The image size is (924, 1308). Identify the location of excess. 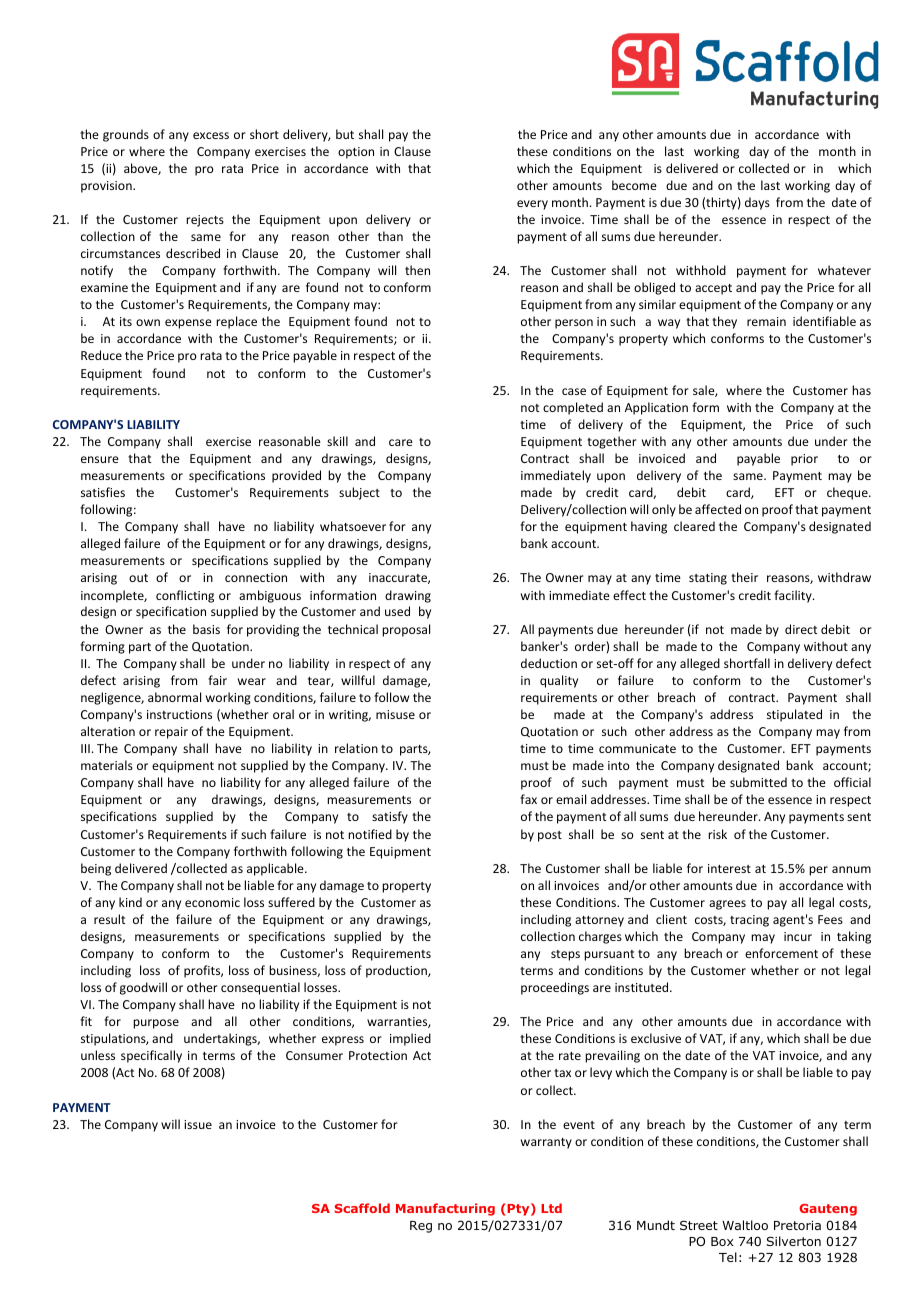
(211, 135).
